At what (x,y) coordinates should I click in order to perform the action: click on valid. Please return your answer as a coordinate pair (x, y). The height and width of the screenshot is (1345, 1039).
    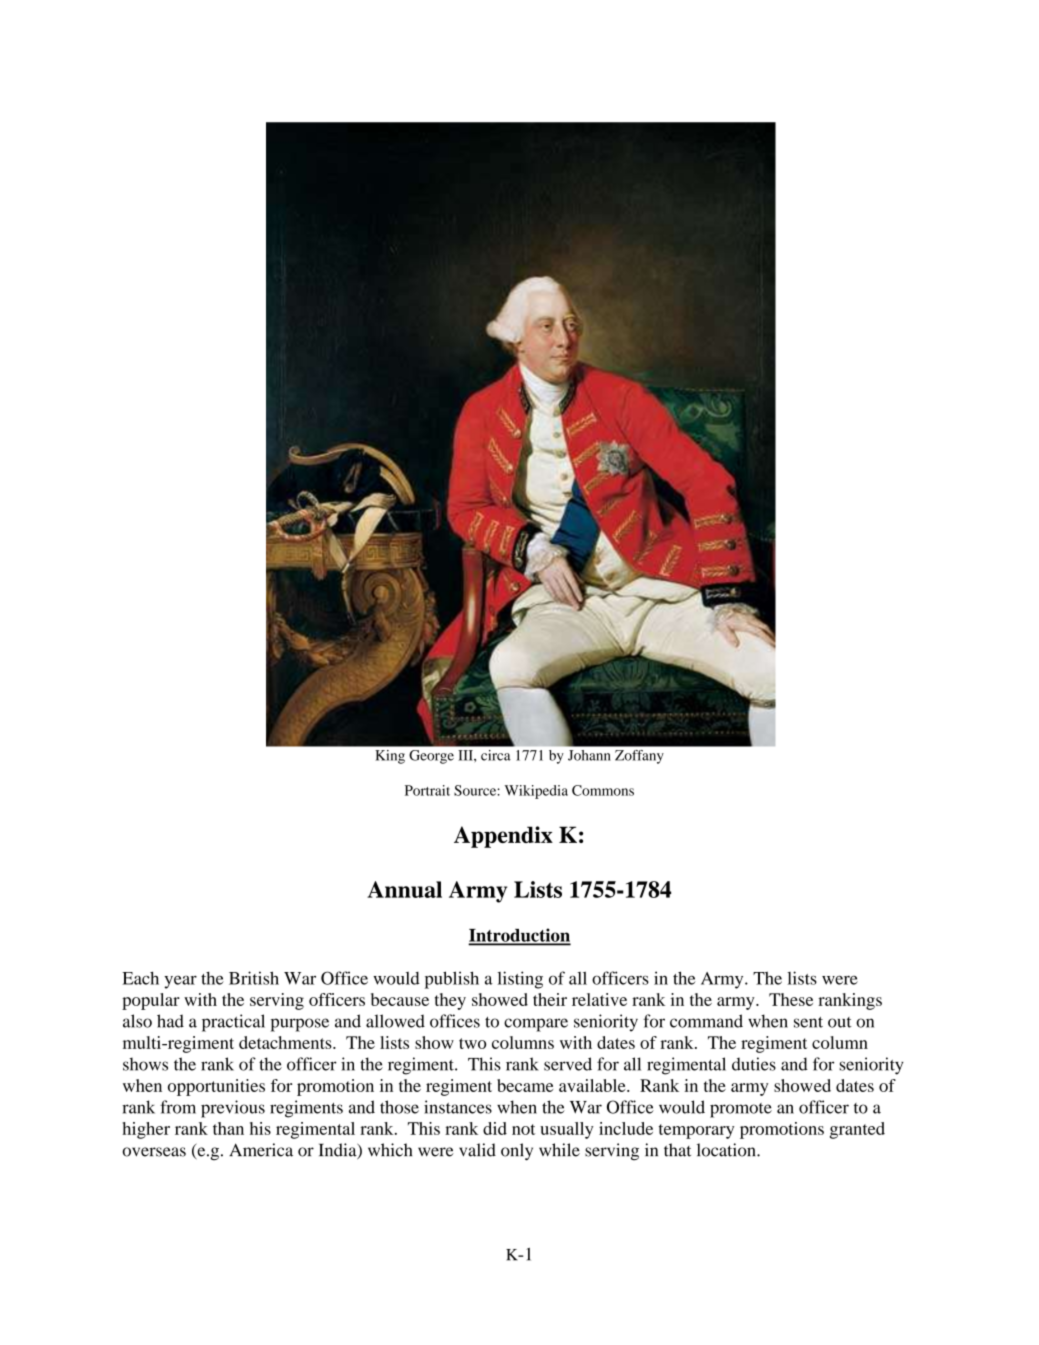
    Looking at the image, I should click on (477, 1150).
